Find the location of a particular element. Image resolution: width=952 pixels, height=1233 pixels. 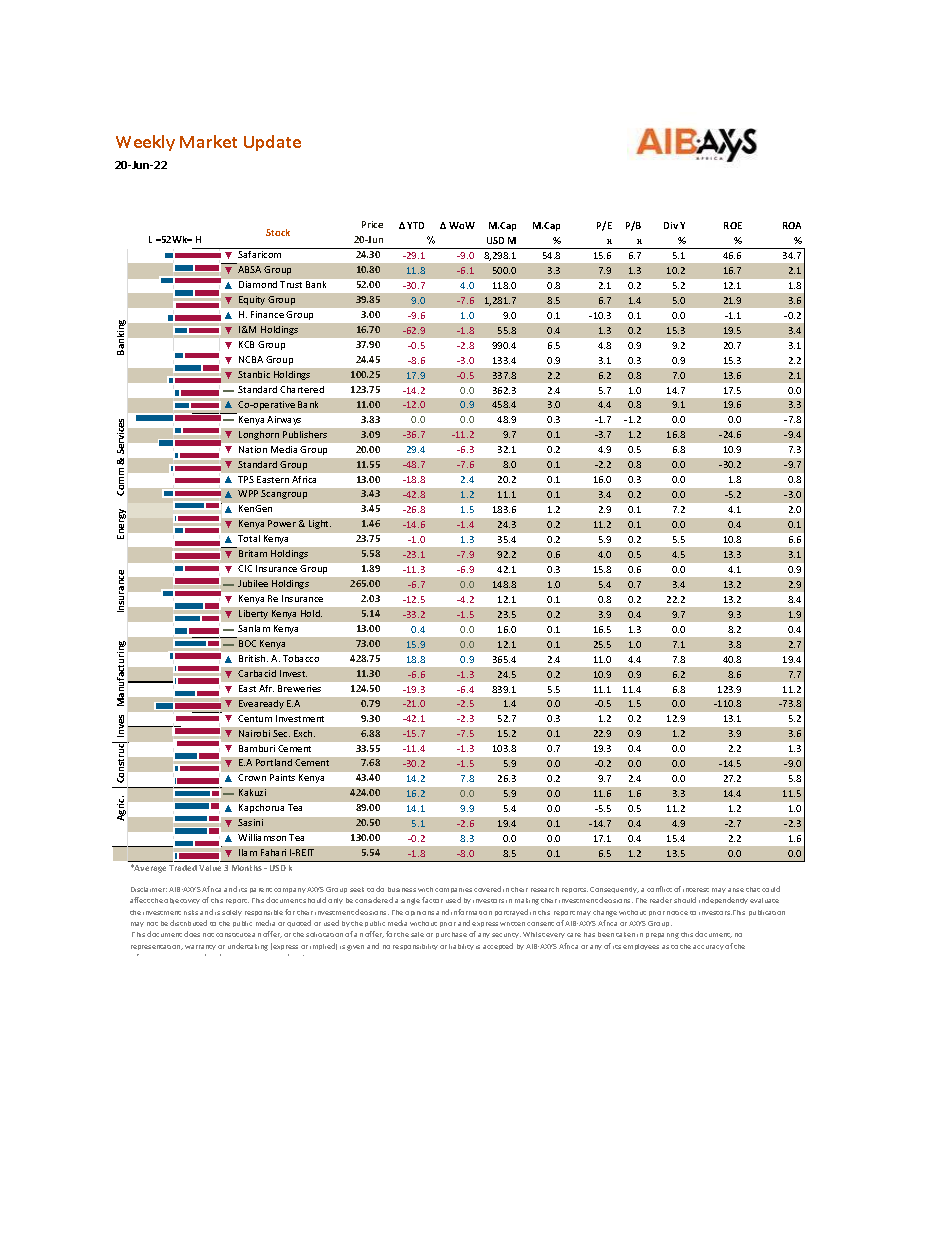

Market is located at coordinates (208, 141).
